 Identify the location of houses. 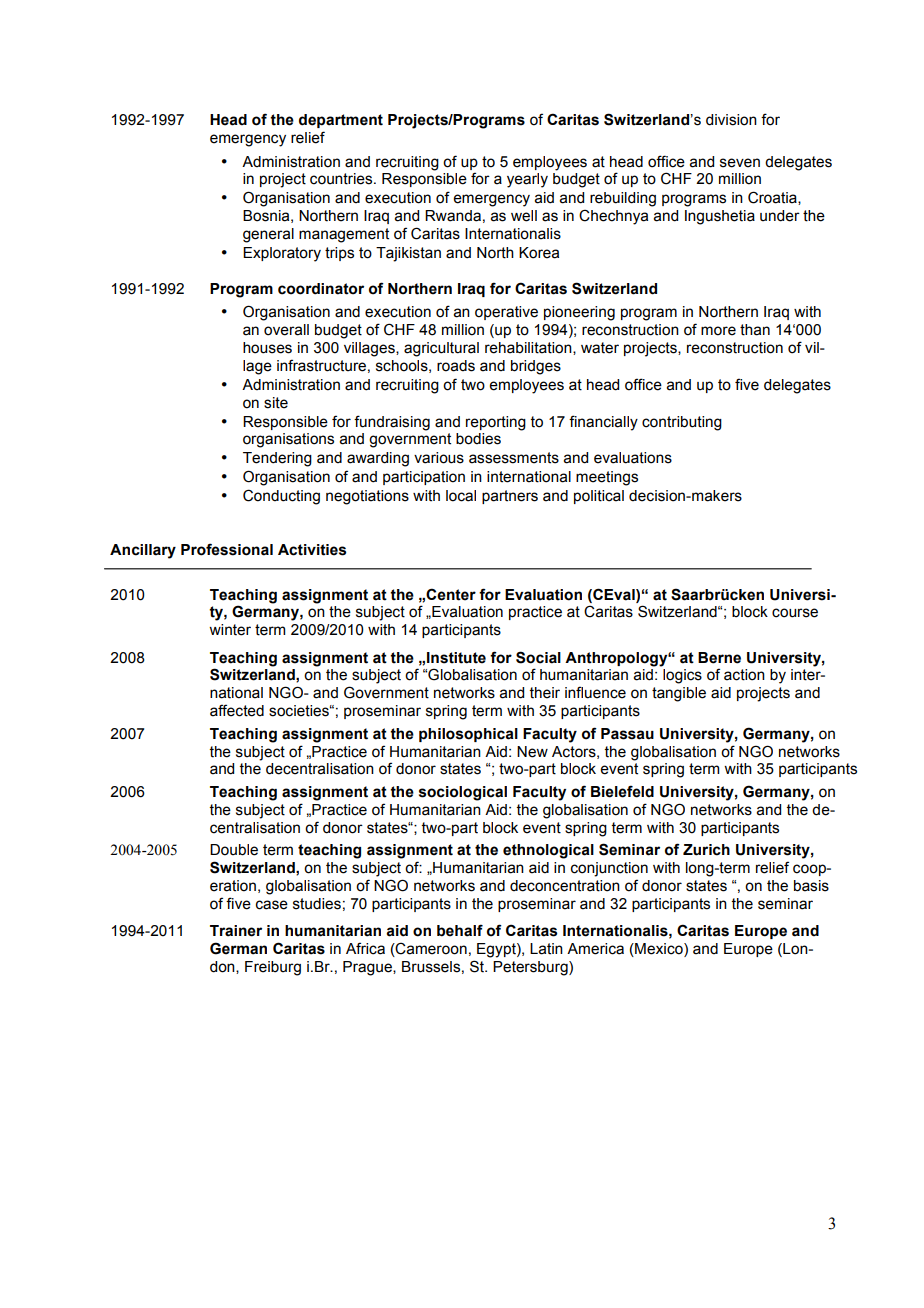
(267, 348).
